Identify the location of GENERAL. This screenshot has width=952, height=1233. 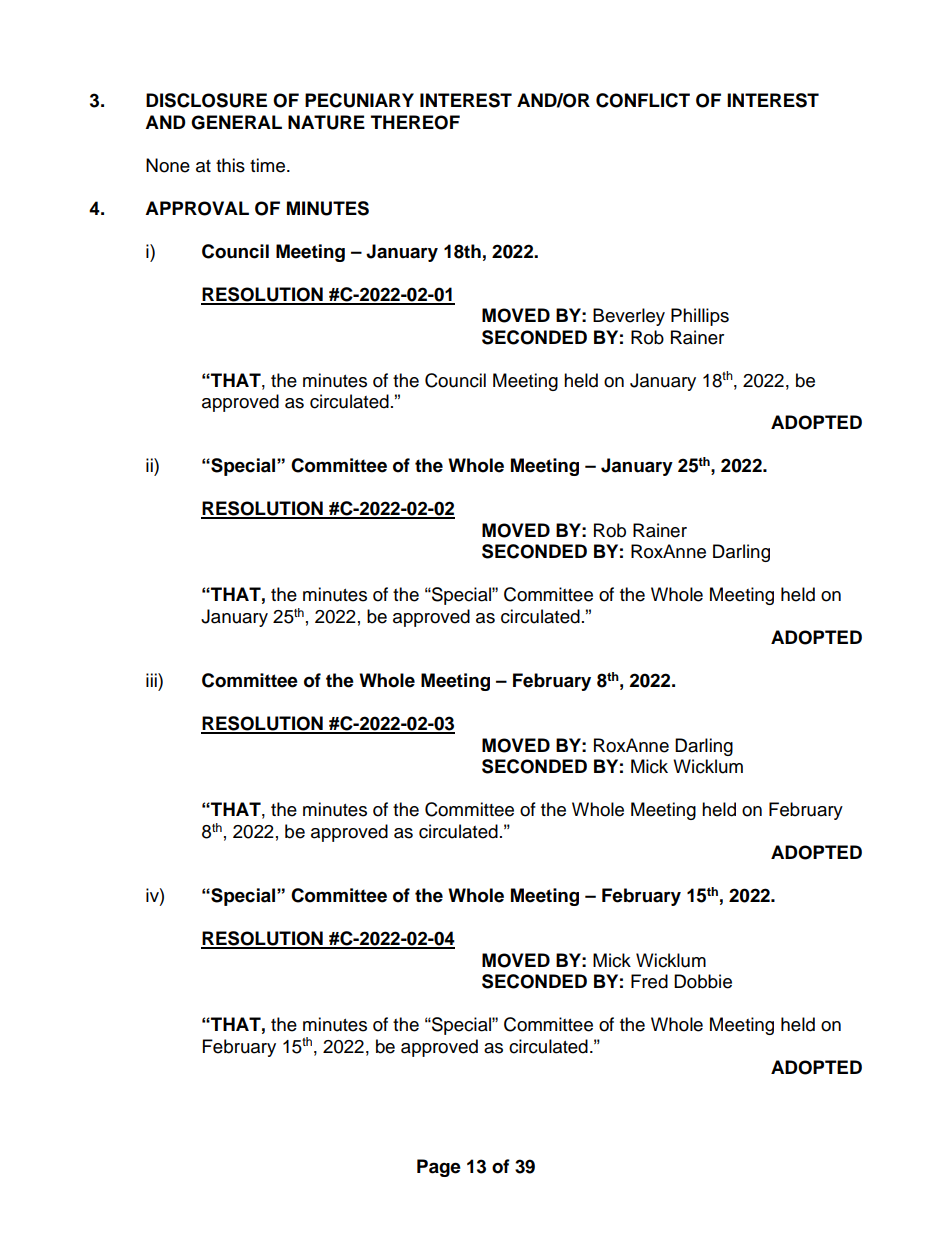
(236, 122).
